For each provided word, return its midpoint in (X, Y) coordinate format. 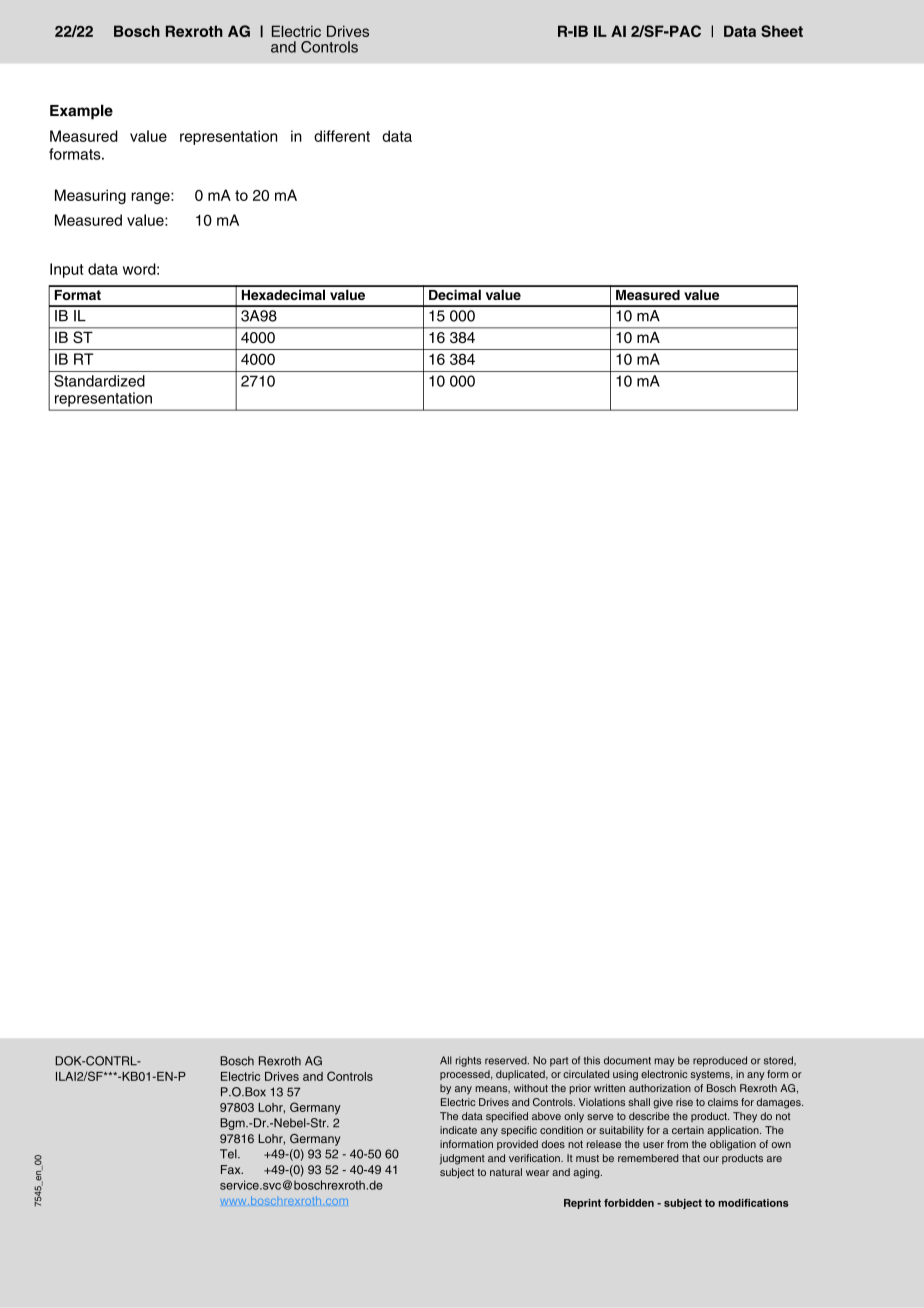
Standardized (99, 381)
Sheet (782, 31)
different (342, 136)
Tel (229, 1154)
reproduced (720, 1061)
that (691, 1158)
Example (81, 112)
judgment (462, 1159)
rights (468, 1061)
